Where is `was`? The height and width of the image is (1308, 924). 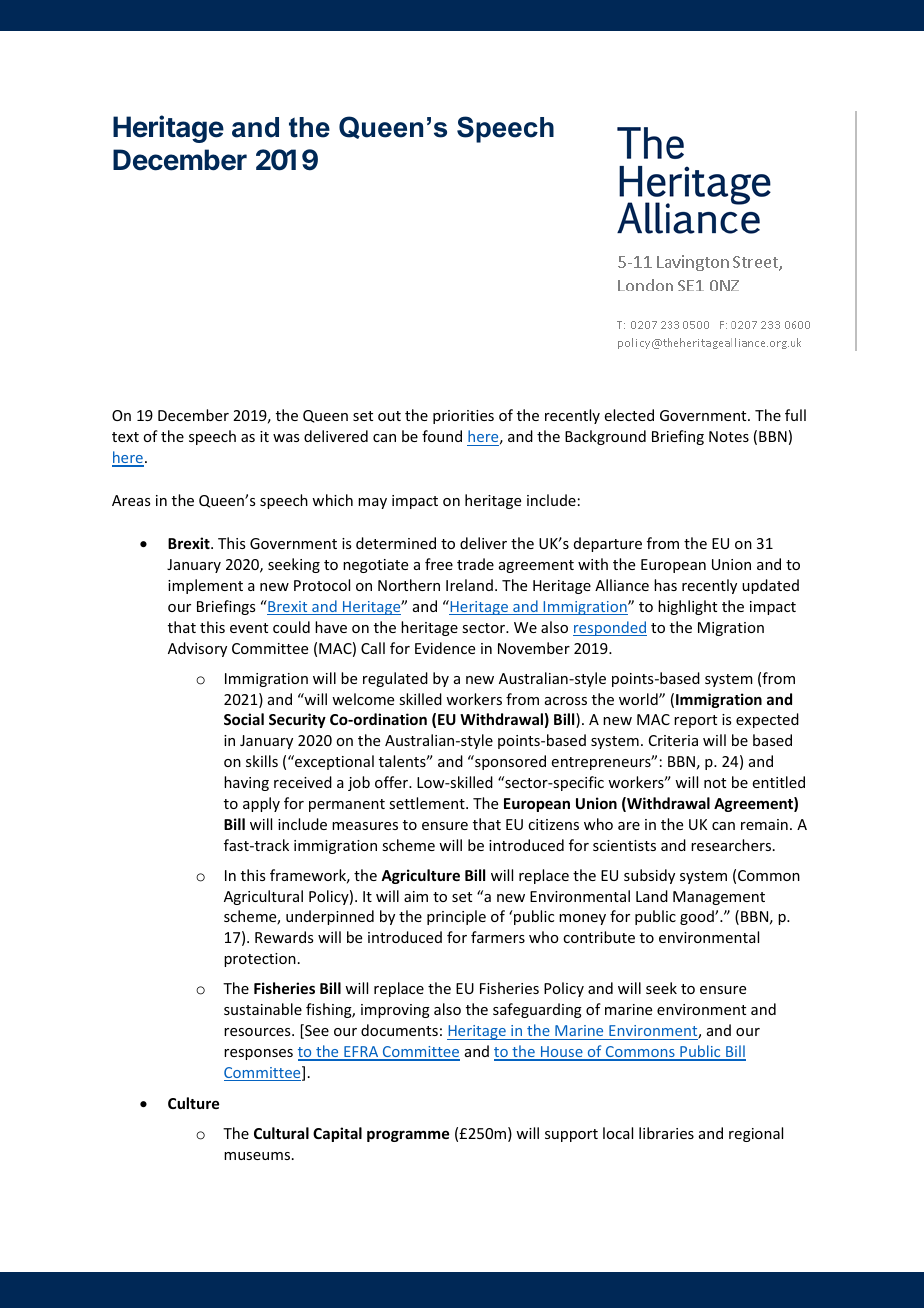 was is located at coordinates (286, 438).
